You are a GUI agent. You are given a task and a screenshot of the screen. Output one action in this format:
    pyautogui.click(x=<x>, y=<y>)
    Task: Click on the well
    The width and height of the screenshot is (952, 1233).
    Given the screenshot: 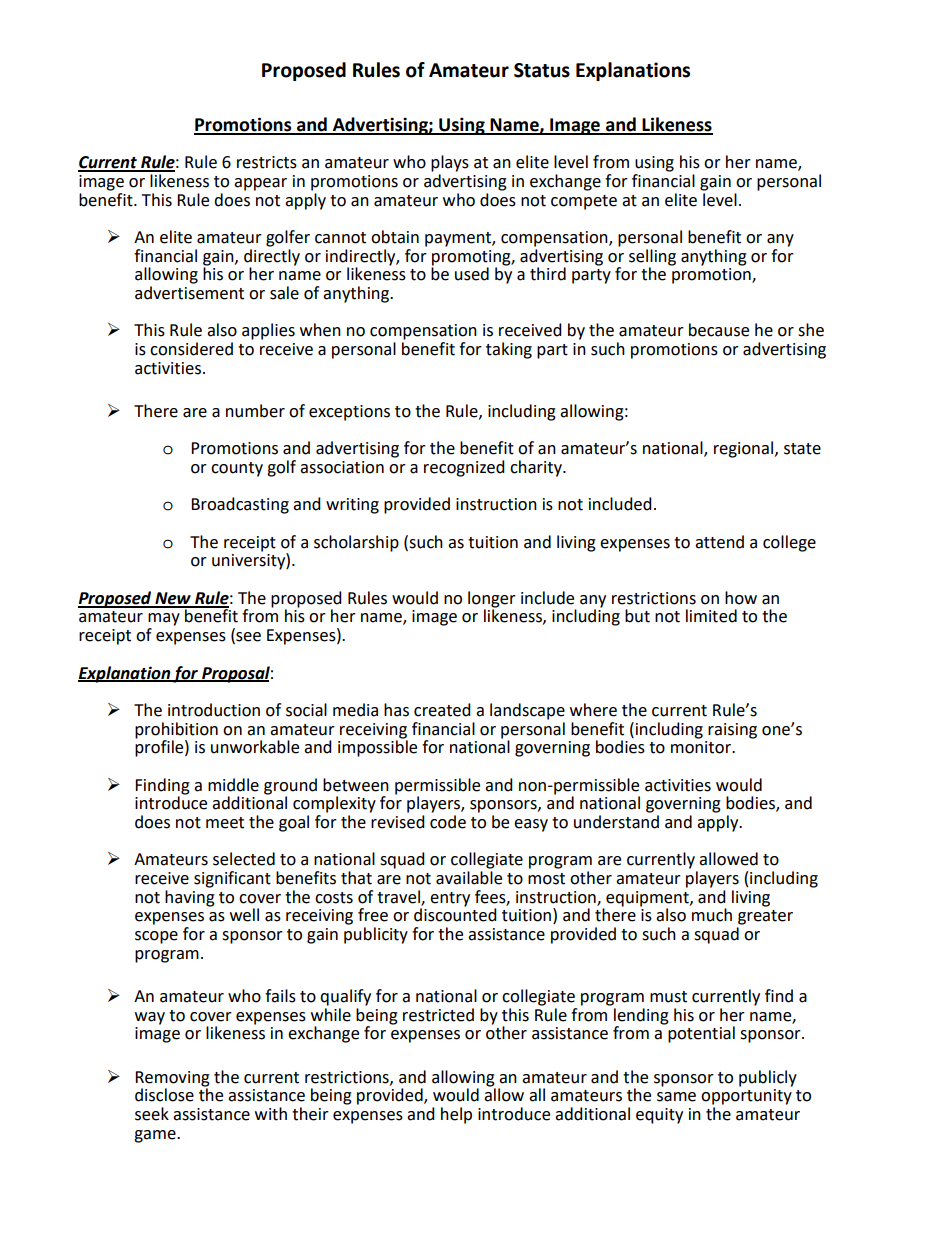 What is the action you would take?
    pyautogui.click(x=244, y=915)
